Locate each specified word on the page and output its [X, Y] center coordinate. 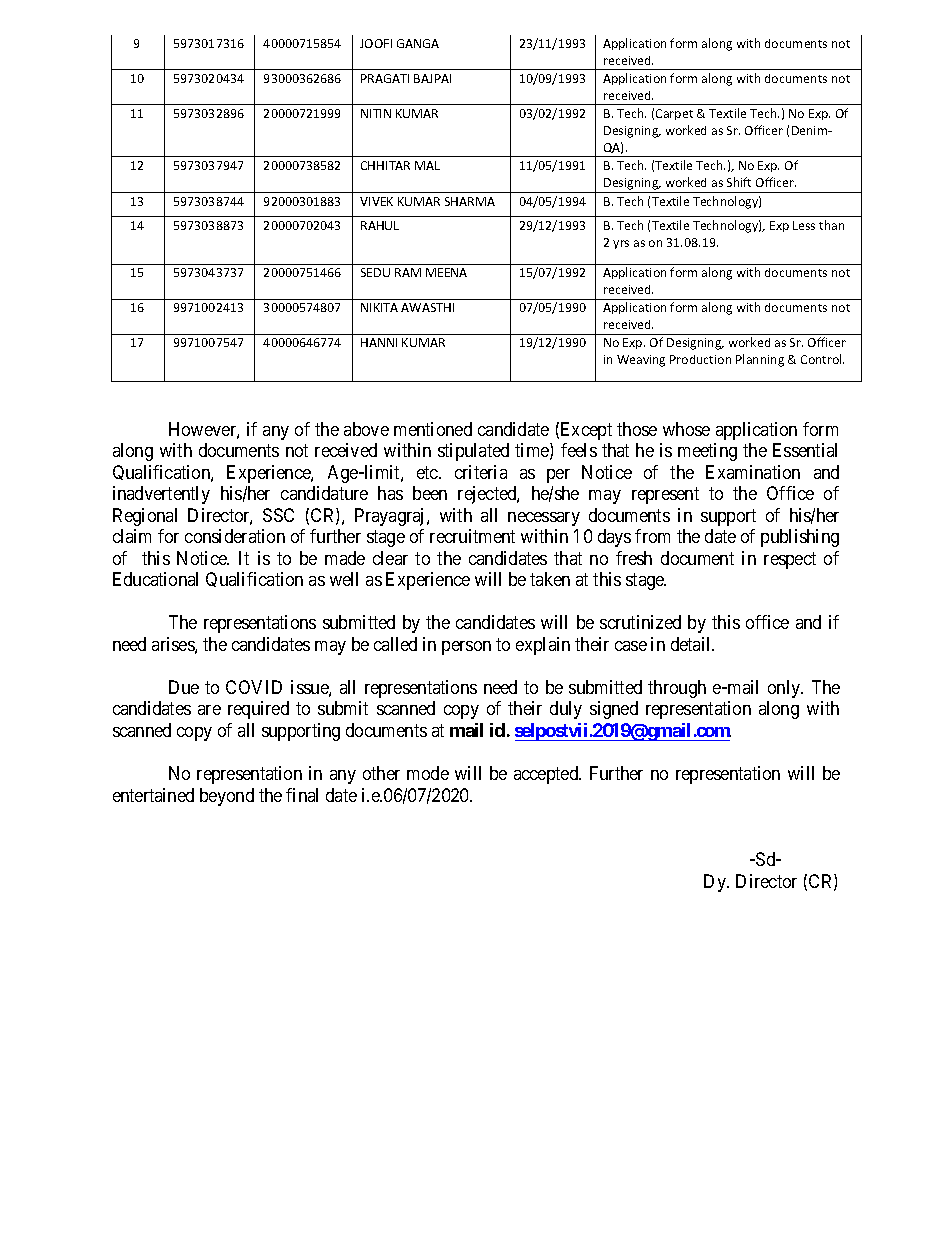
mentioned [433, 429]
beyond [227, 797]
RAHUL [380, 225]
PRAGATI [385, 78]
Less [804, 225]
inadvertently [161, 495]
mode [428, 773]
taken [550, 579]
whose [686, 429]
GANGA [418, 43]
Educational [155, 579]
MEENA [446, 272]
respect [790, 560]
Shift [739, 182]
